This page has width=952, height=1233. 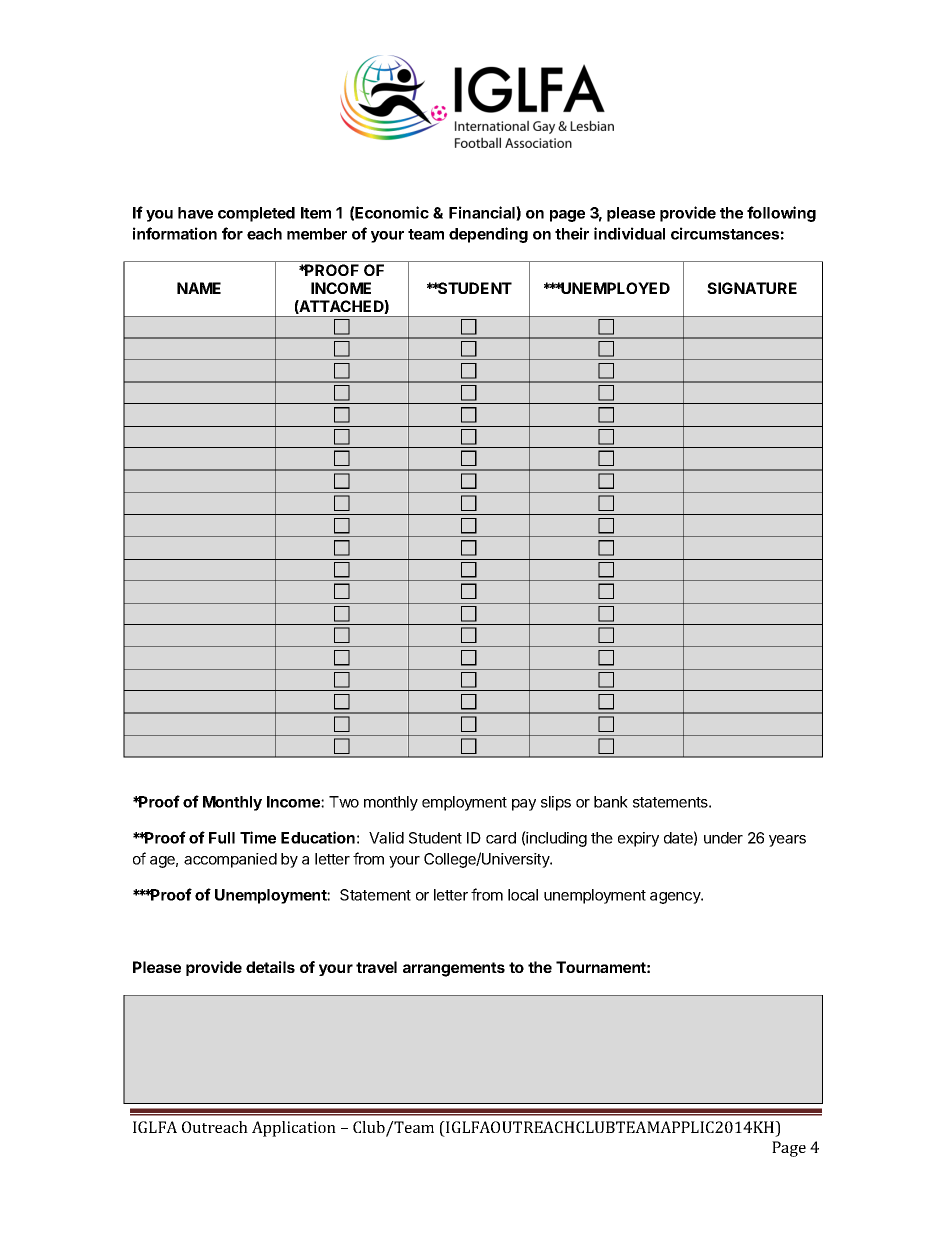 I want to click on bank, so click(x=611, y=802).
